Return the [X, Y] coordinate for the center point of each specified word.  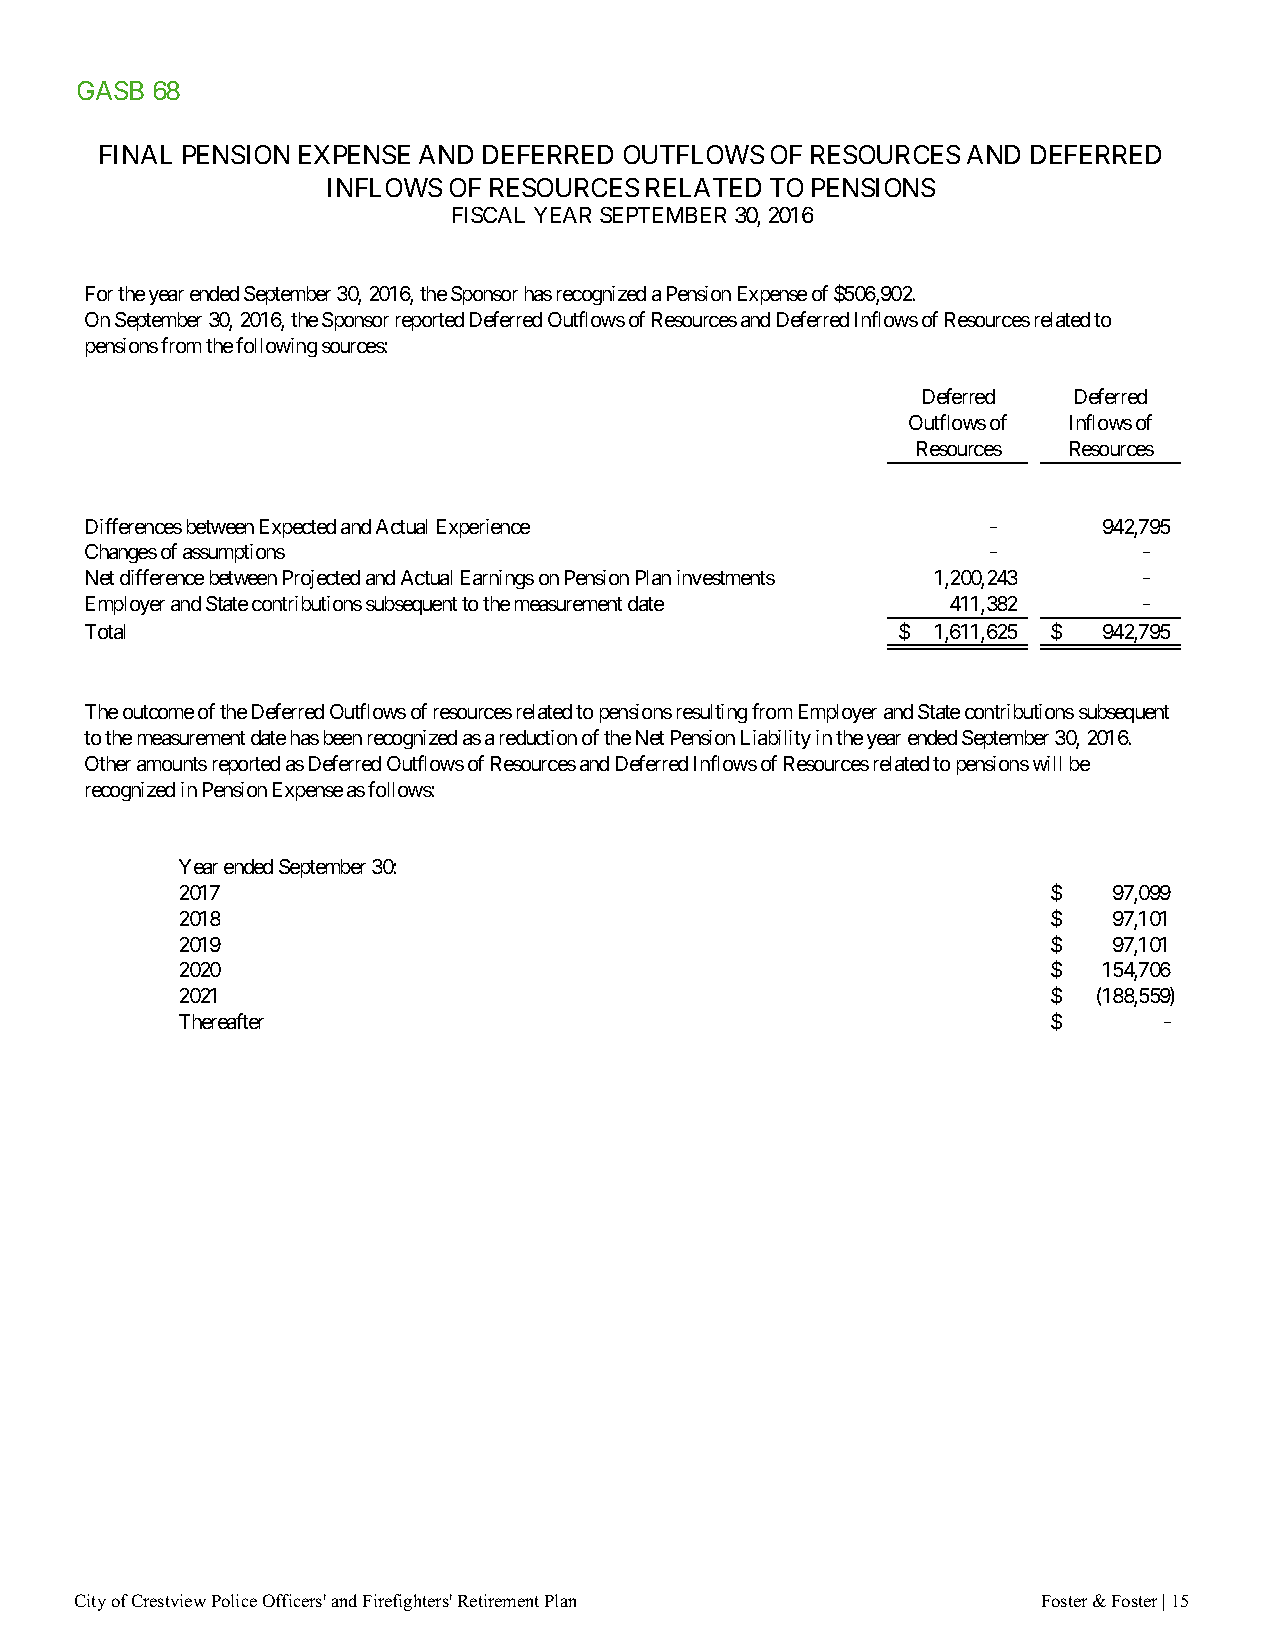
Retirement [498, 1600]
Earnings [497, 579]
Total [105, 631]
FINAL [136, 154]
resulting [712, 713]
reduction [538, 737]
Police [234, 1600]
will [1047, 763]
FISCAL [489, 215]
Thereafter [221, 1021]
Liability [776, 739]
